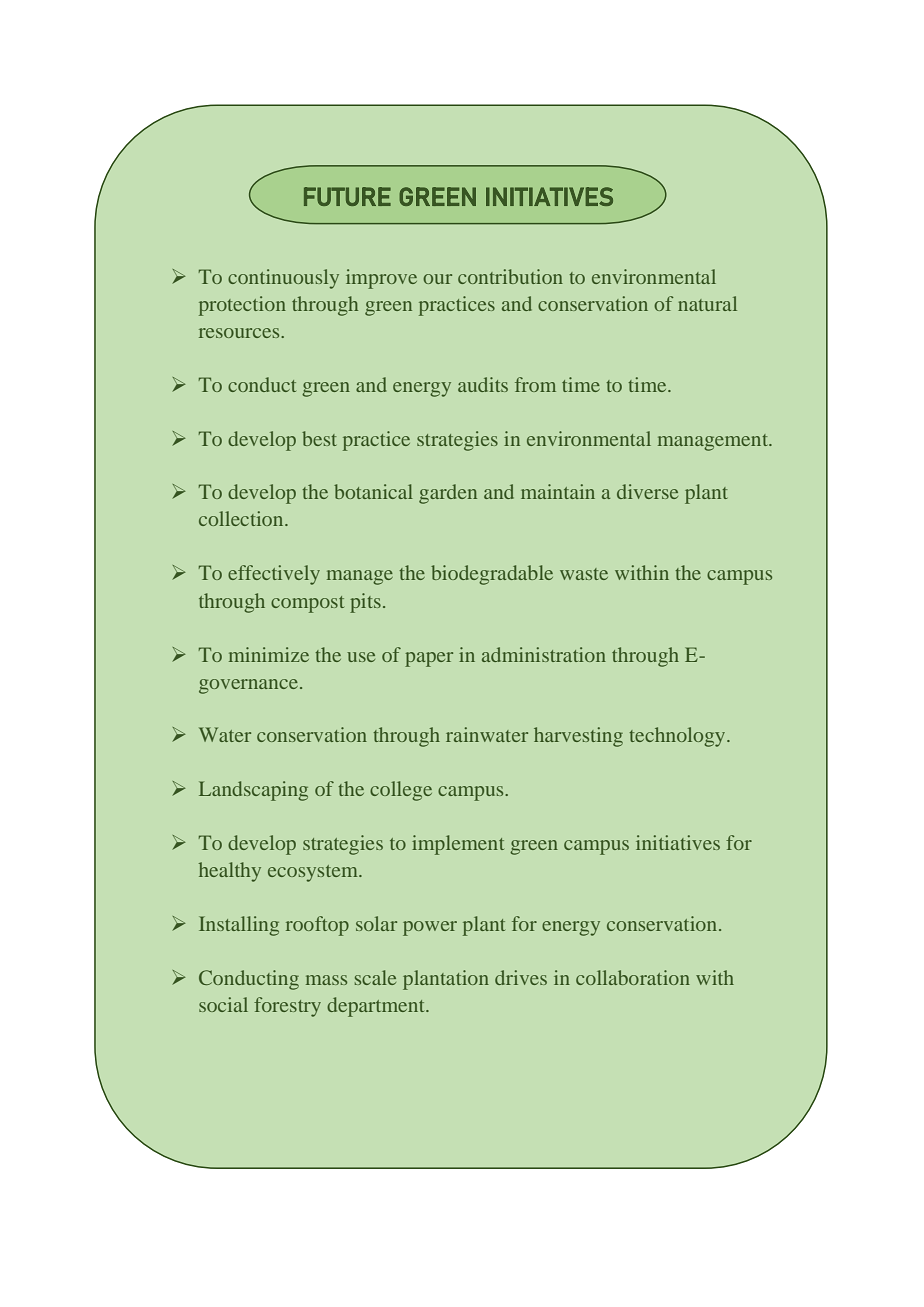 Image resolution: width=924 pixels, height=1307 pixels. I want to click on drives, so click(521, 977).
